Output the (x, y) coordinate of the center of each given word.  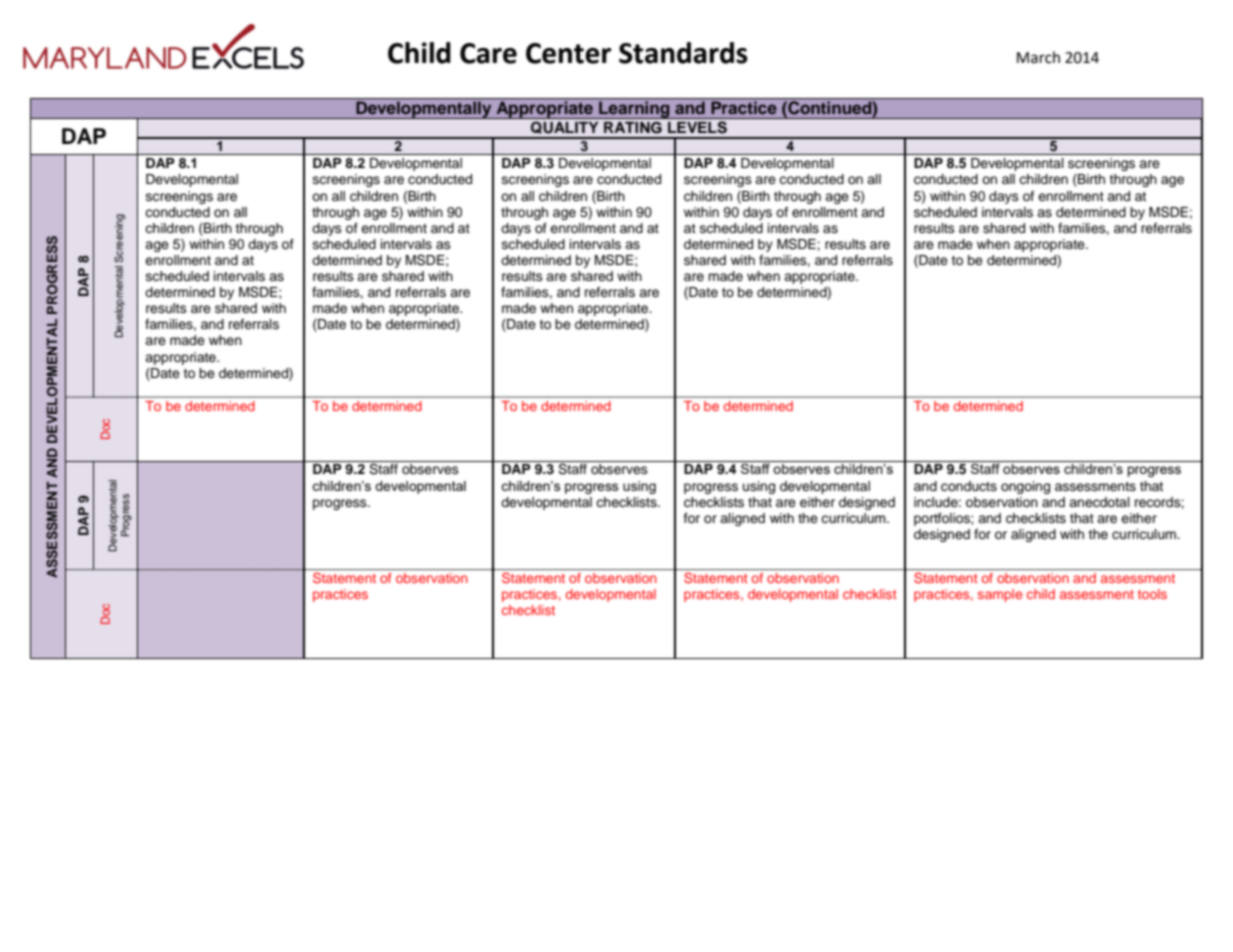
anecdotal (1099, 502)
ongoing (1025, 487)
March (1038, 57)
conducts (969, 486)
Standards (683, 53)
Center (568, 53)
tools (1152, 594)
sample (1000, 595)
